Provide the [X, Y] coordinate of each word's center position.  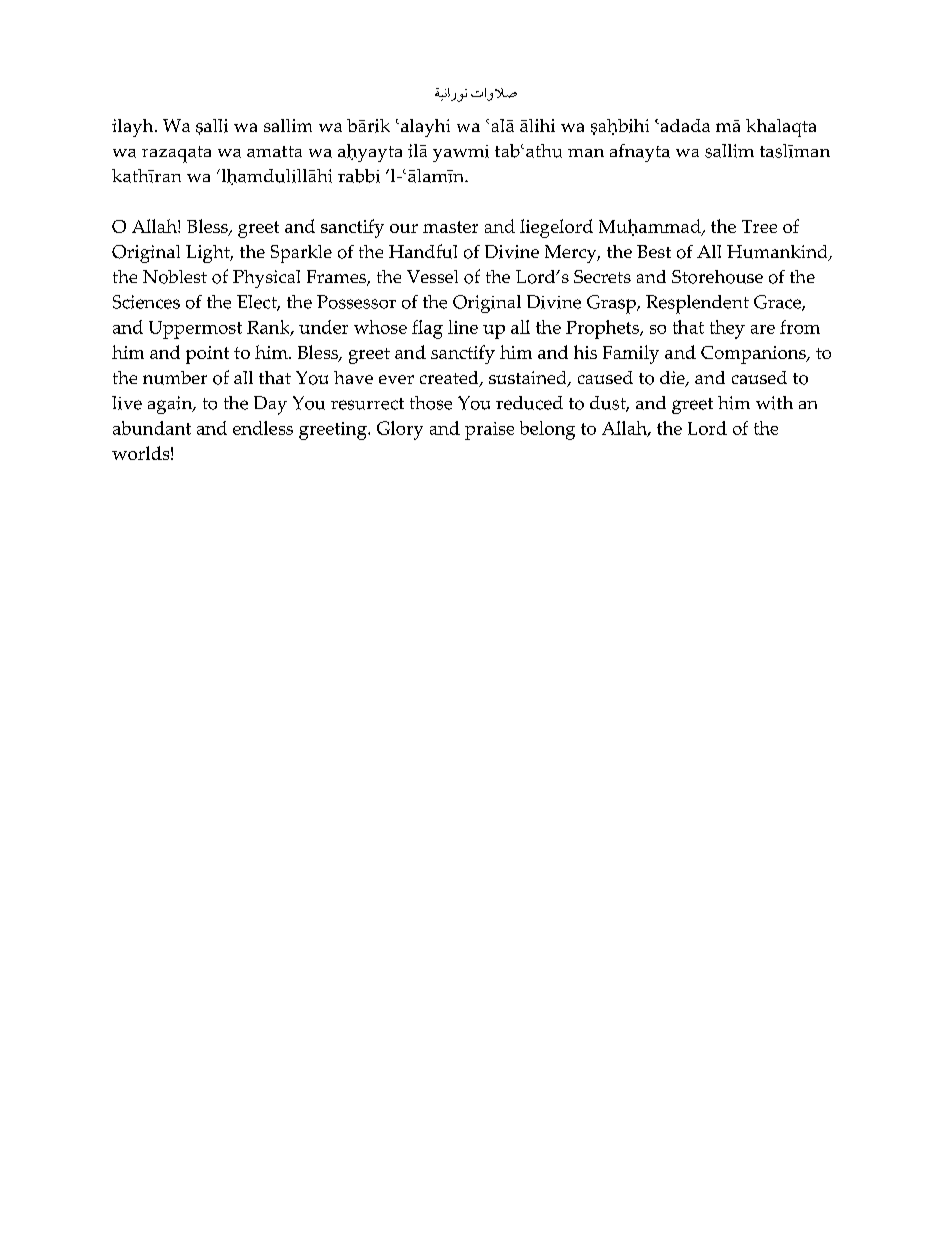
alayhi [425, 128]
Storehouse [717, 277]
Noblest [175, 277]
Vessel [432, 276]
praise [489, 431]
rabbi [359, 176]
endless [263, 428]
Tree [759, 226]
